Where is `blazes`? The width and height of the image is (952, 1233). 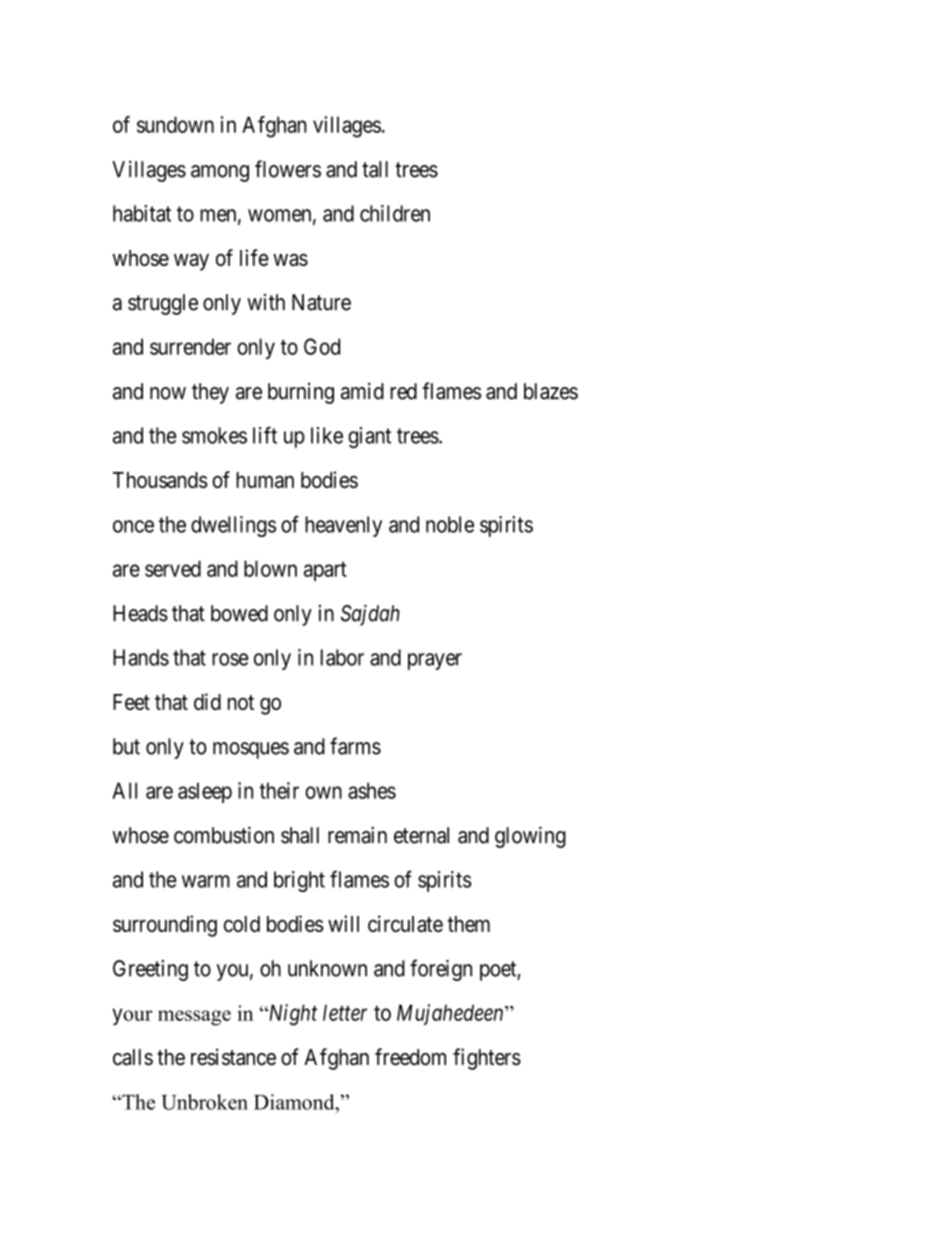
blazes is located at coordinates (551, 391).
